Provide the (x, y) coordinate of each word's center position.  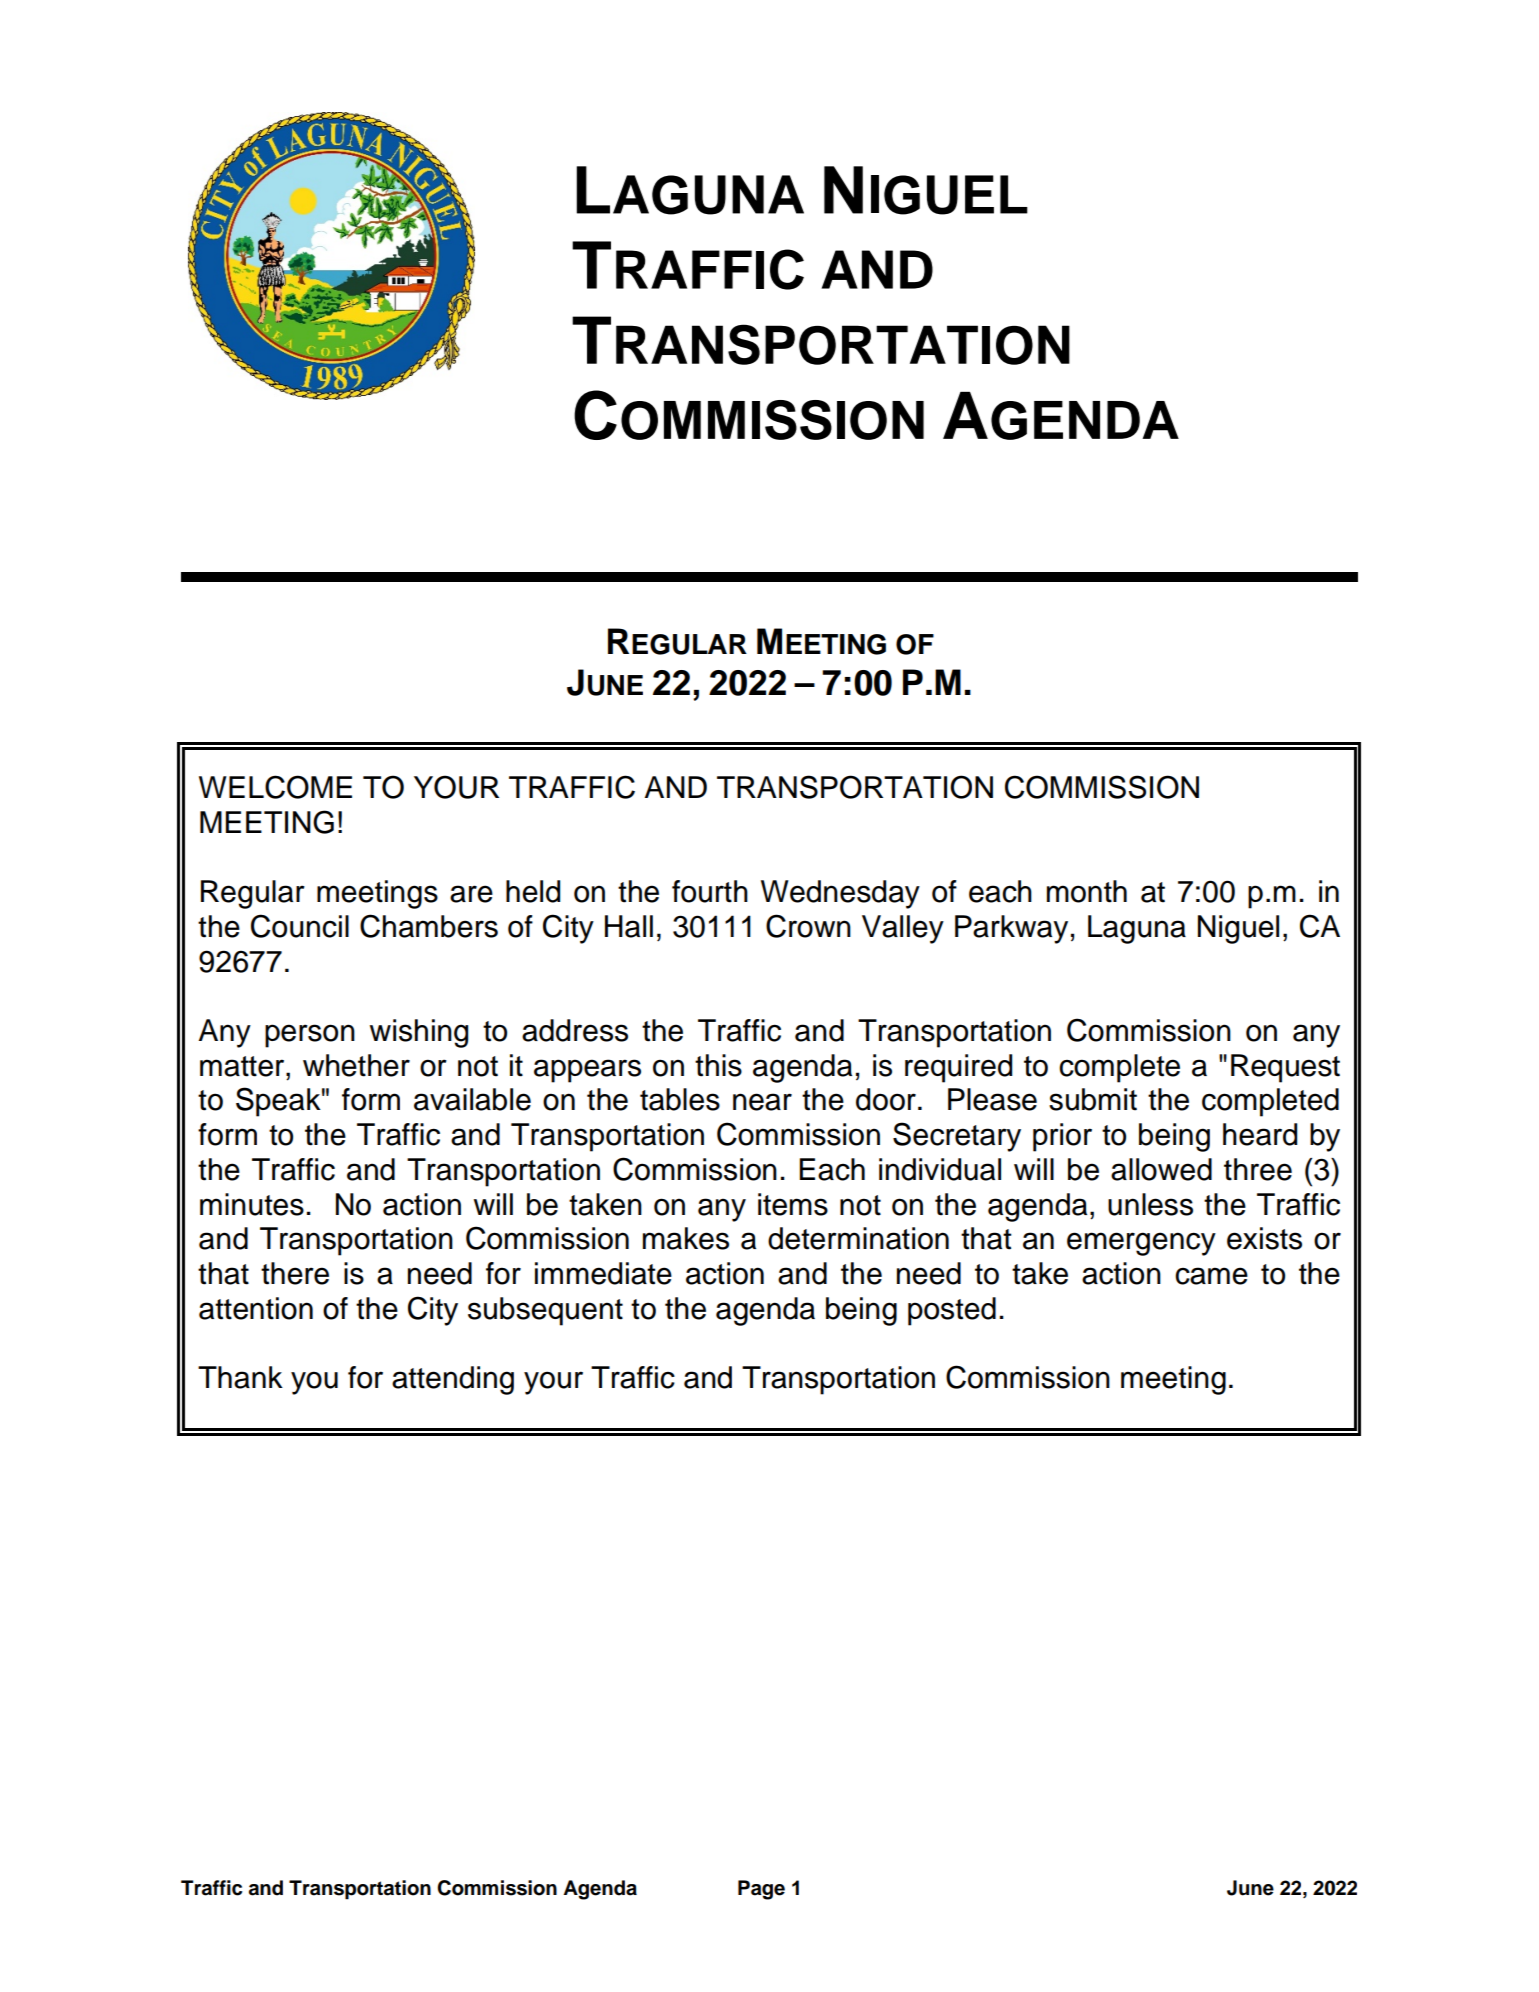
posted (952, 1311)
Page (761, 1890)
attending (453, 1380)
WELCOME (275, 787)
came (1211, 1276)
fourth (710, 891)
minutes (252, 1204)
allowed (1161, 1169)
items (793, 1204)
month (1087, 891)
